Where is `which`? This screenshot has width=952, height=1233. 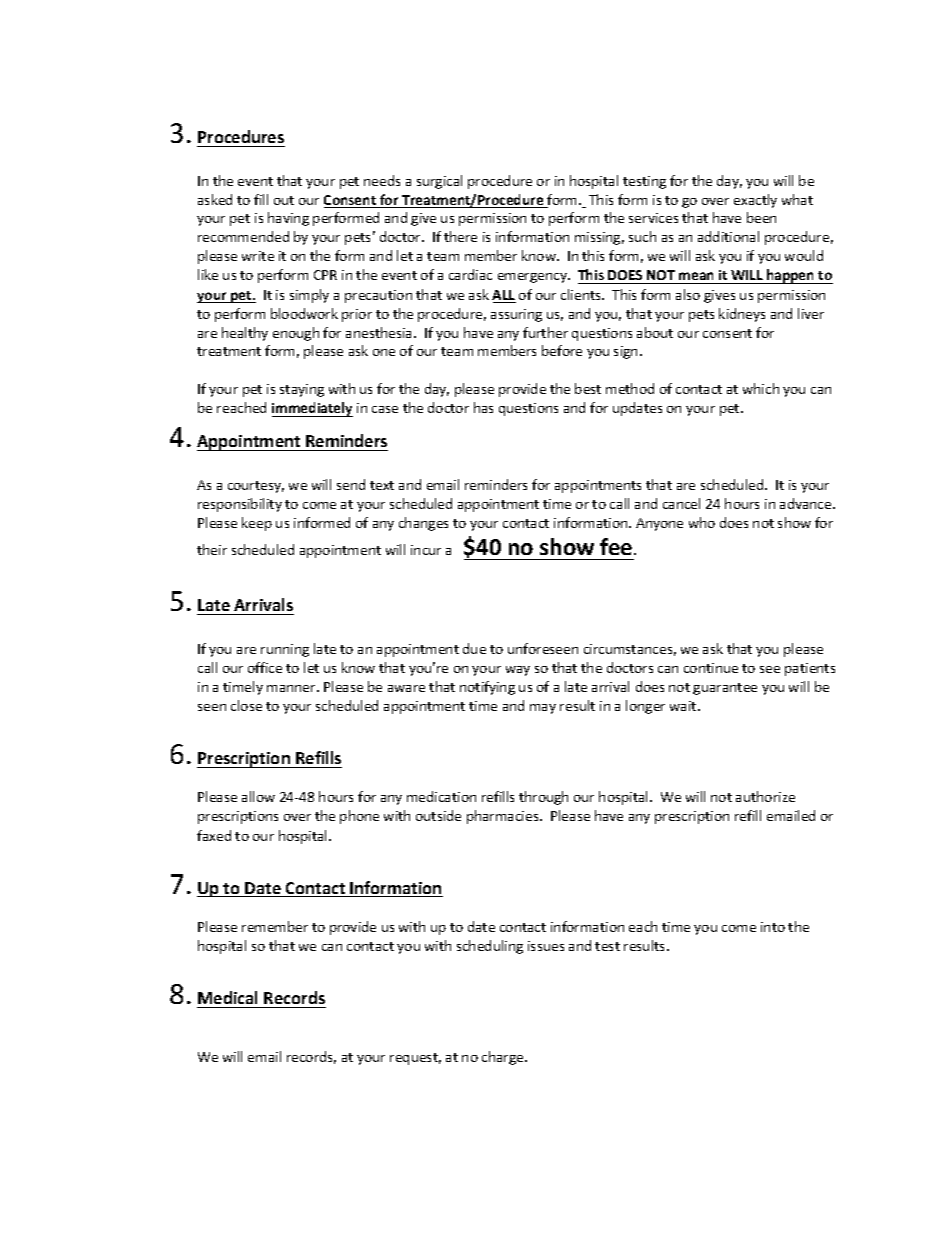
which is located at coordinates (761, 388).
